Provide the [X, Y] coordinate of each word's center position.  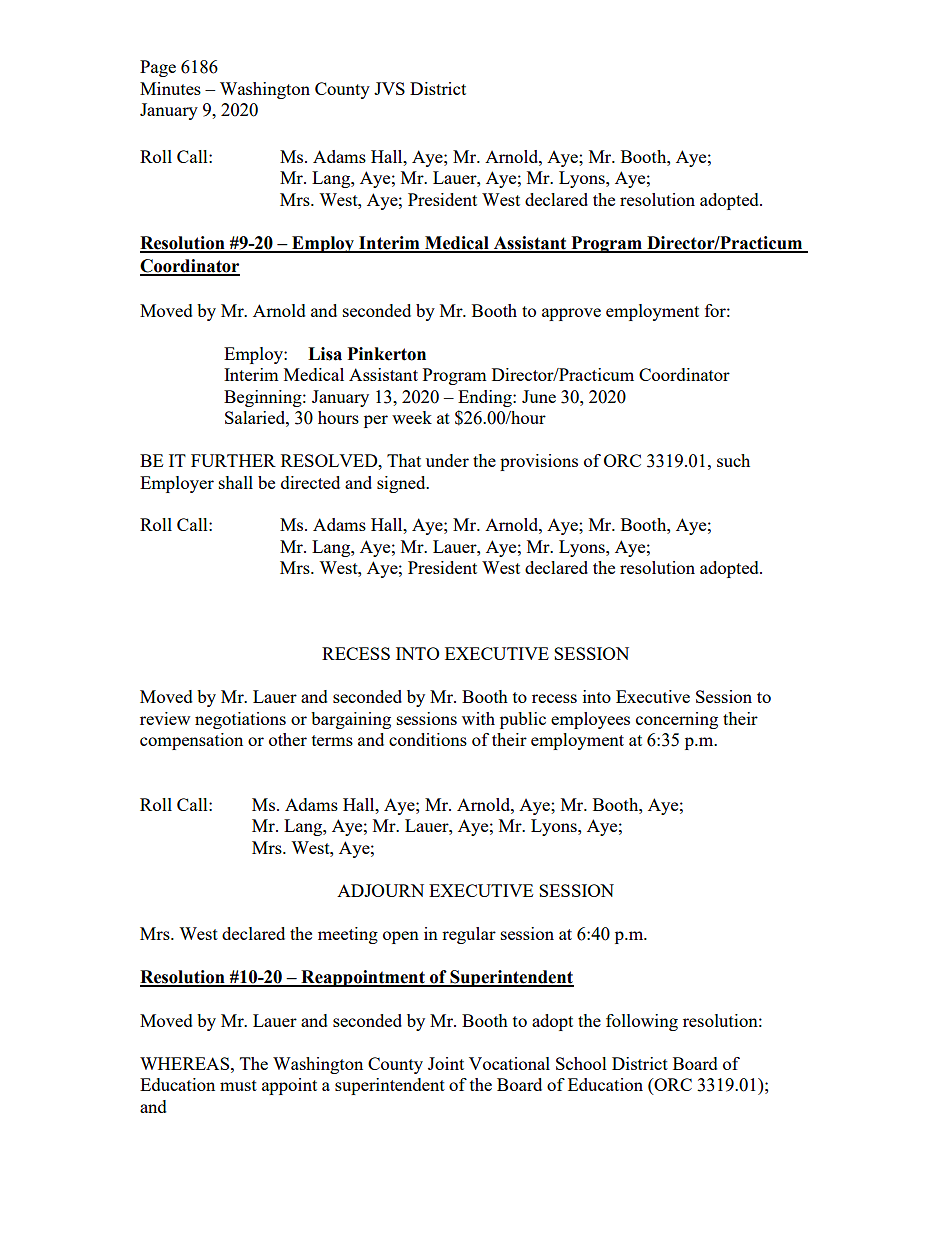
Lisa [325, 354]
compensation [191, 741]
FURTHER [233, 460]
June [539, 396]
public [523, 720]
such [733, 460]
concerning [677, 720]
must [238, 1085]
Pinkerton [387, 354]
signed [402, 484]
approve [571, 314]
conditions [428, 739]
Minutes [170, 88]
